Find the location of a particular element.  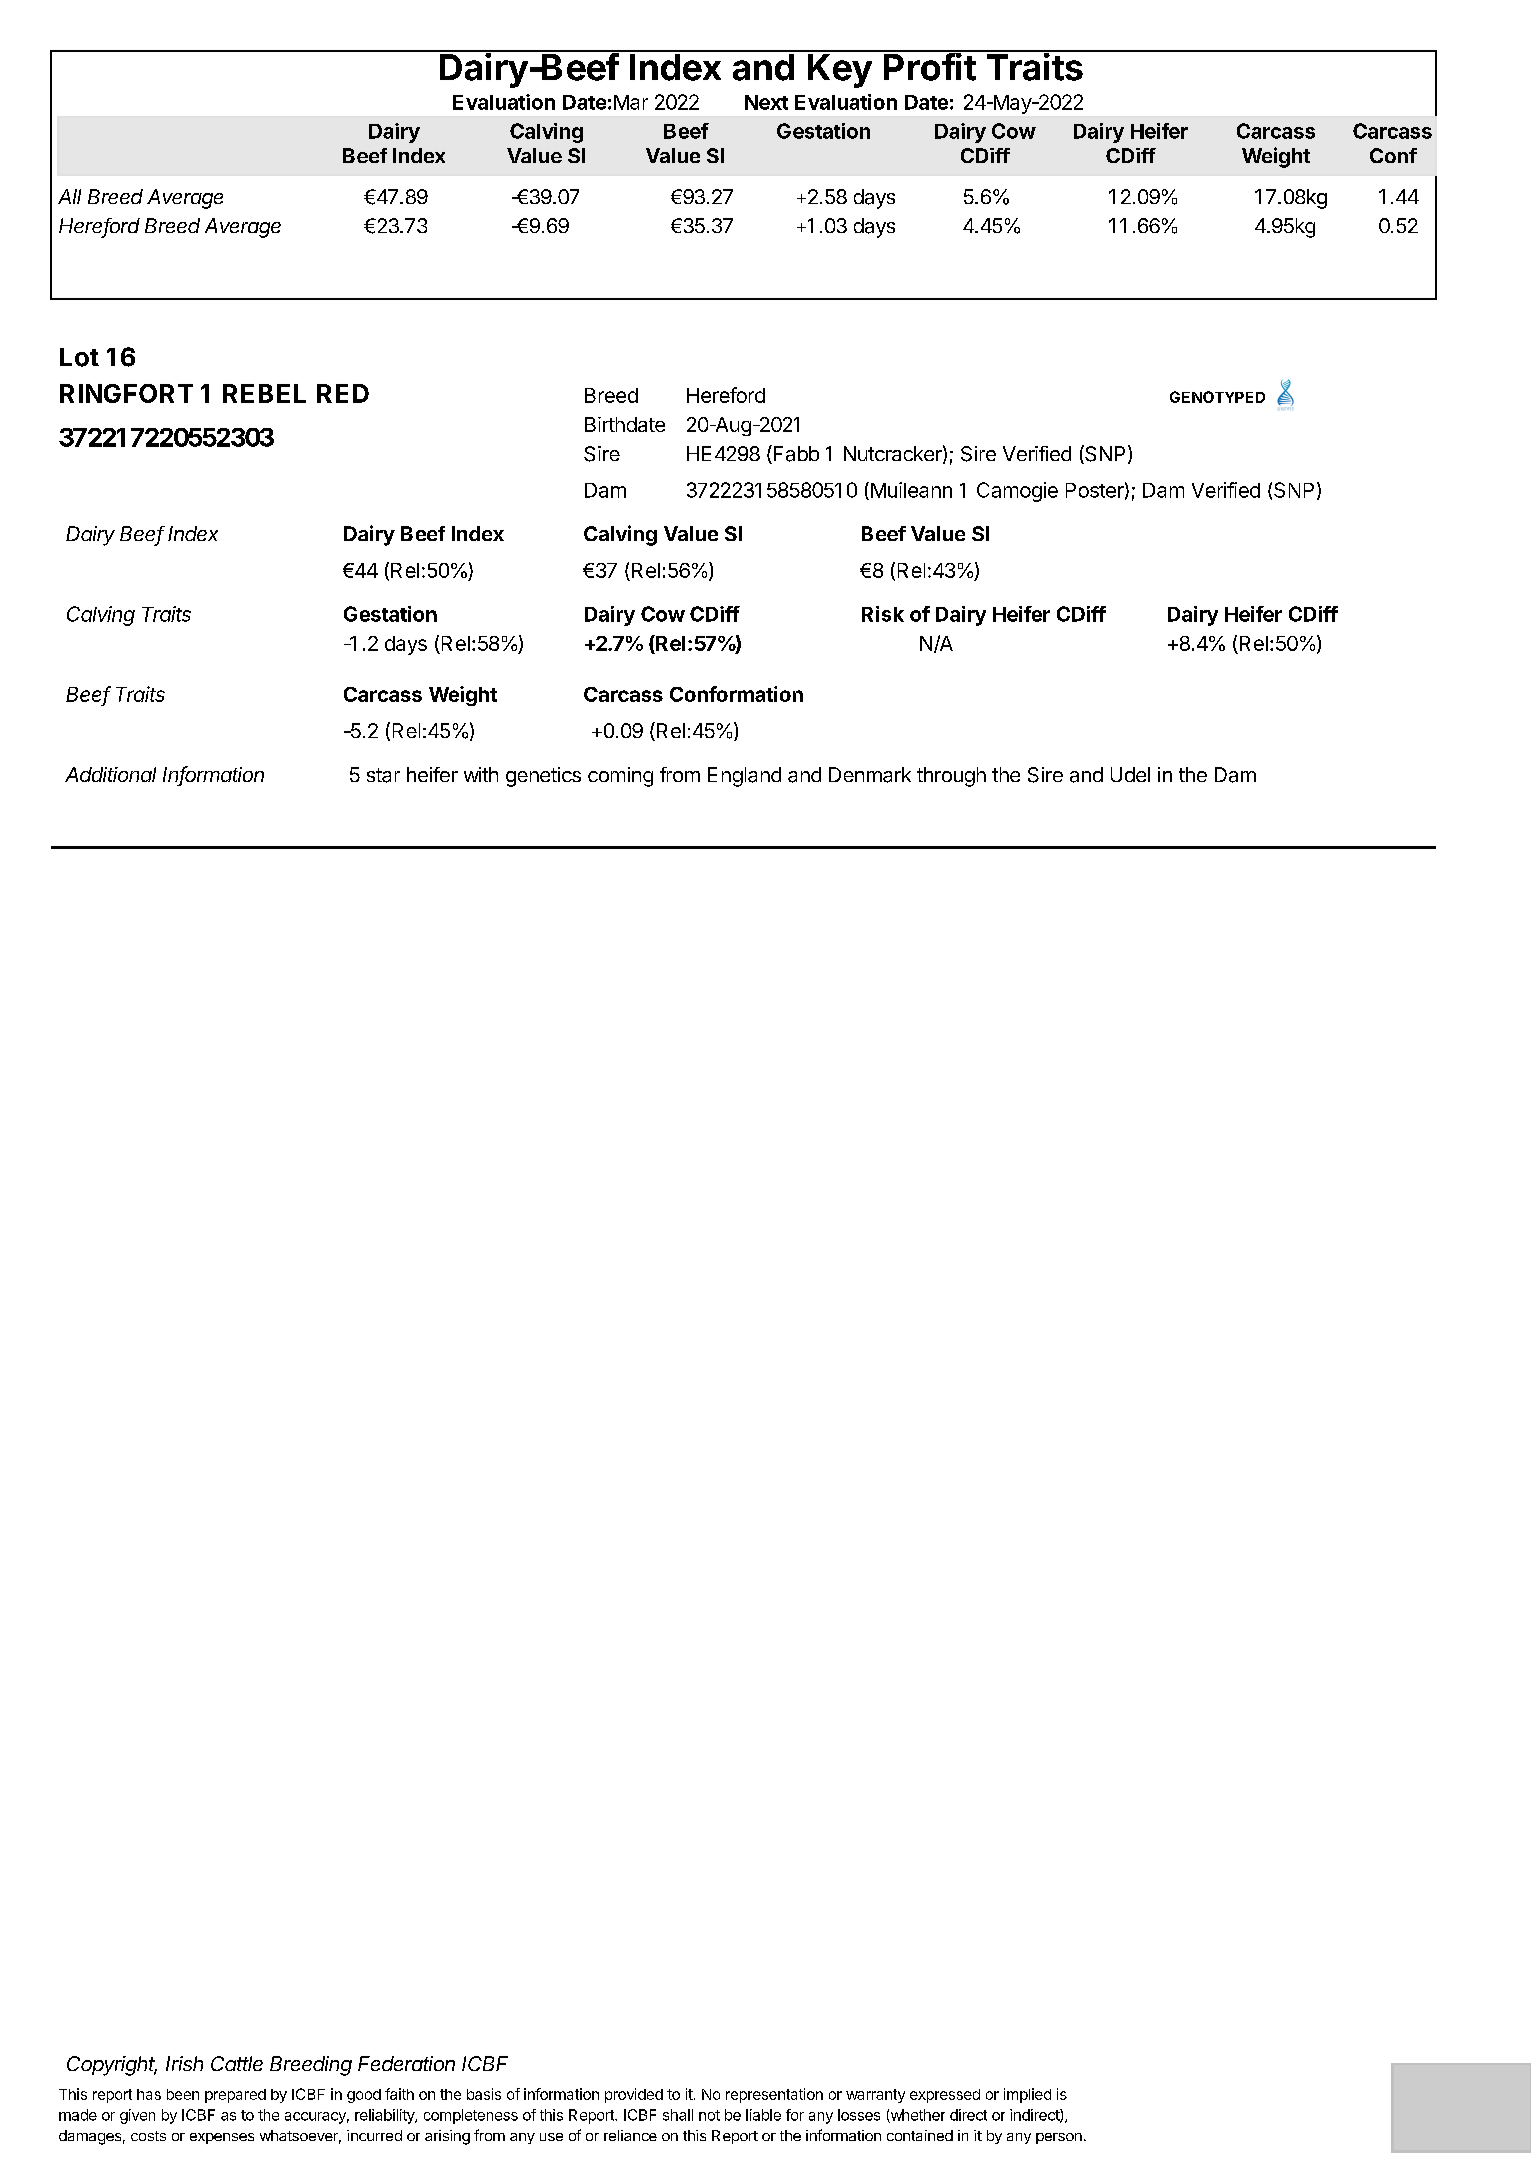

Additional is located at coordinates (110, 774).
